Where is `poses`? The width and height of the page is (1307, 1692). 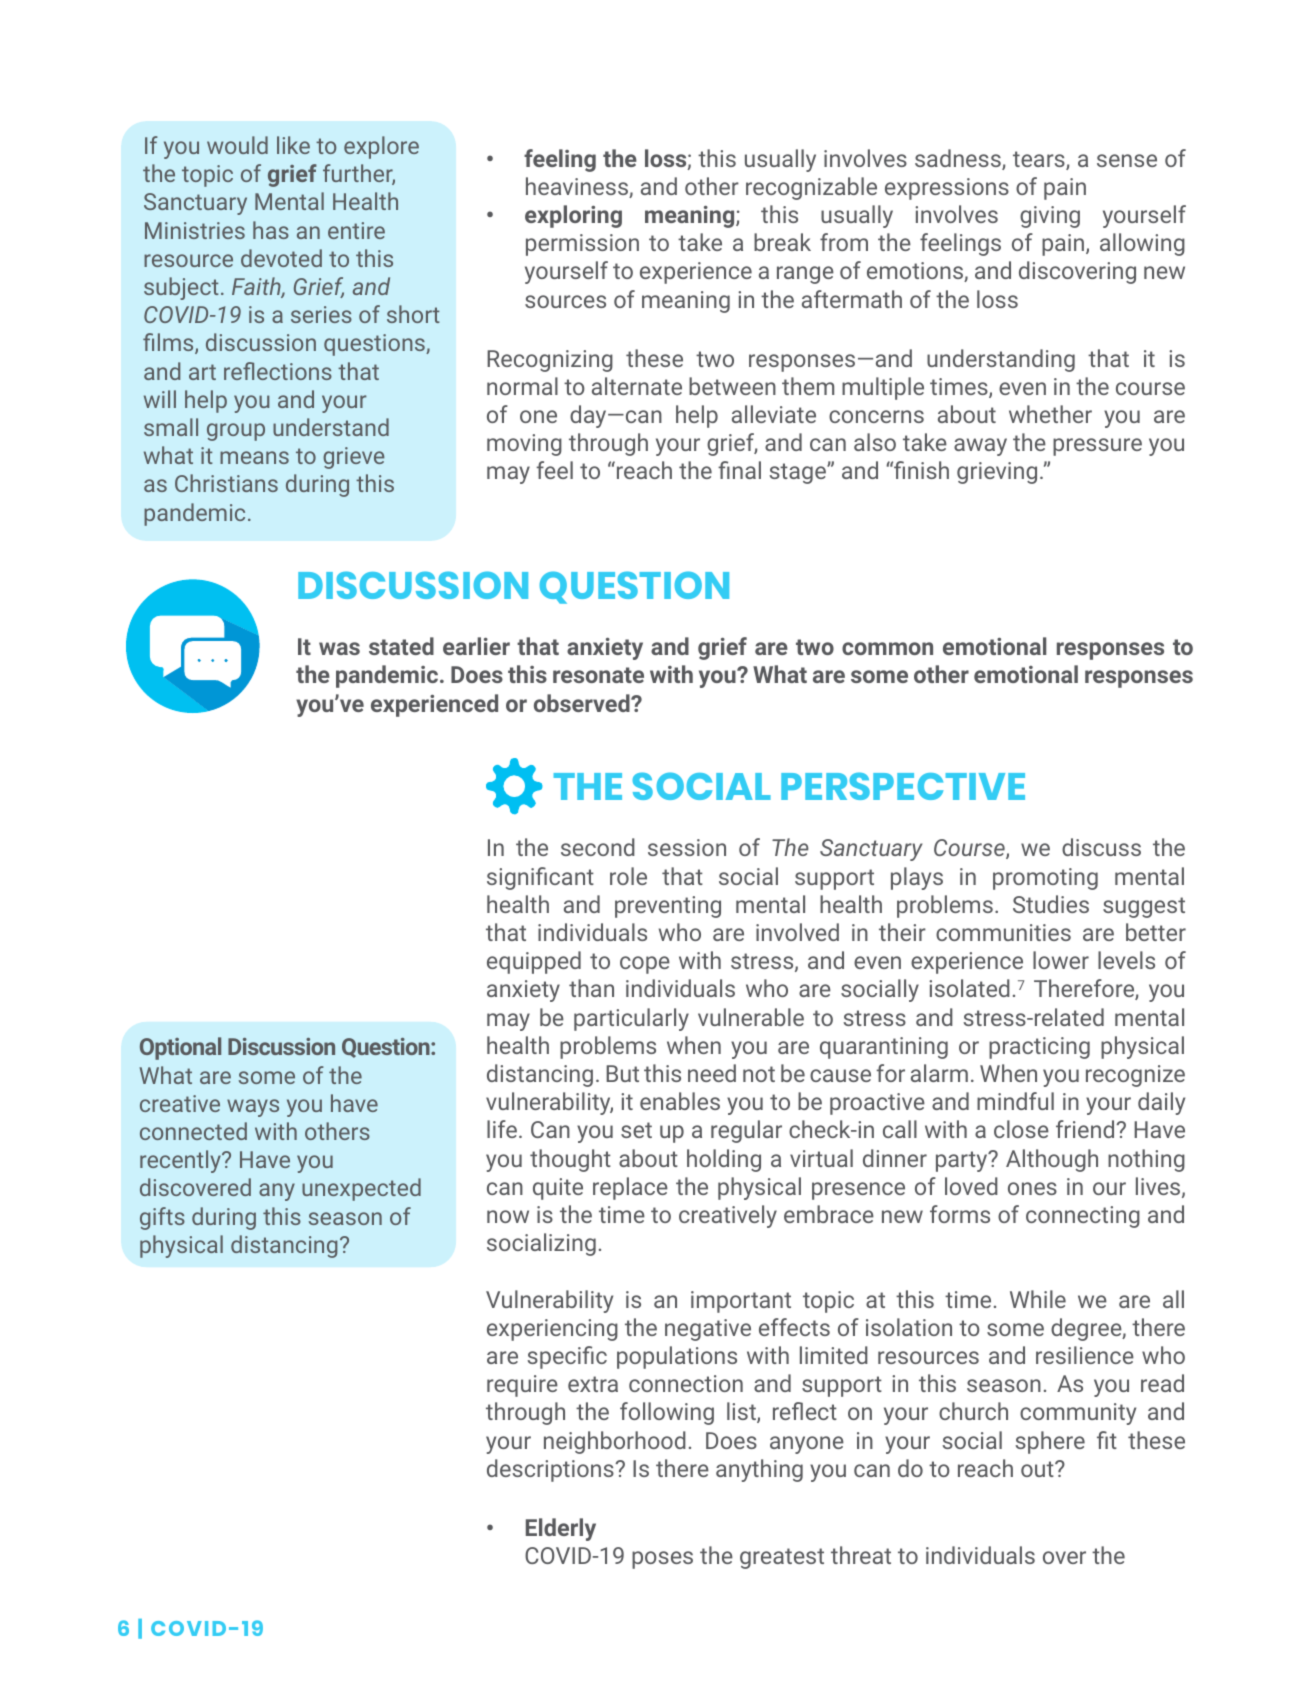 poses is located at coordinates (662, 1560).
